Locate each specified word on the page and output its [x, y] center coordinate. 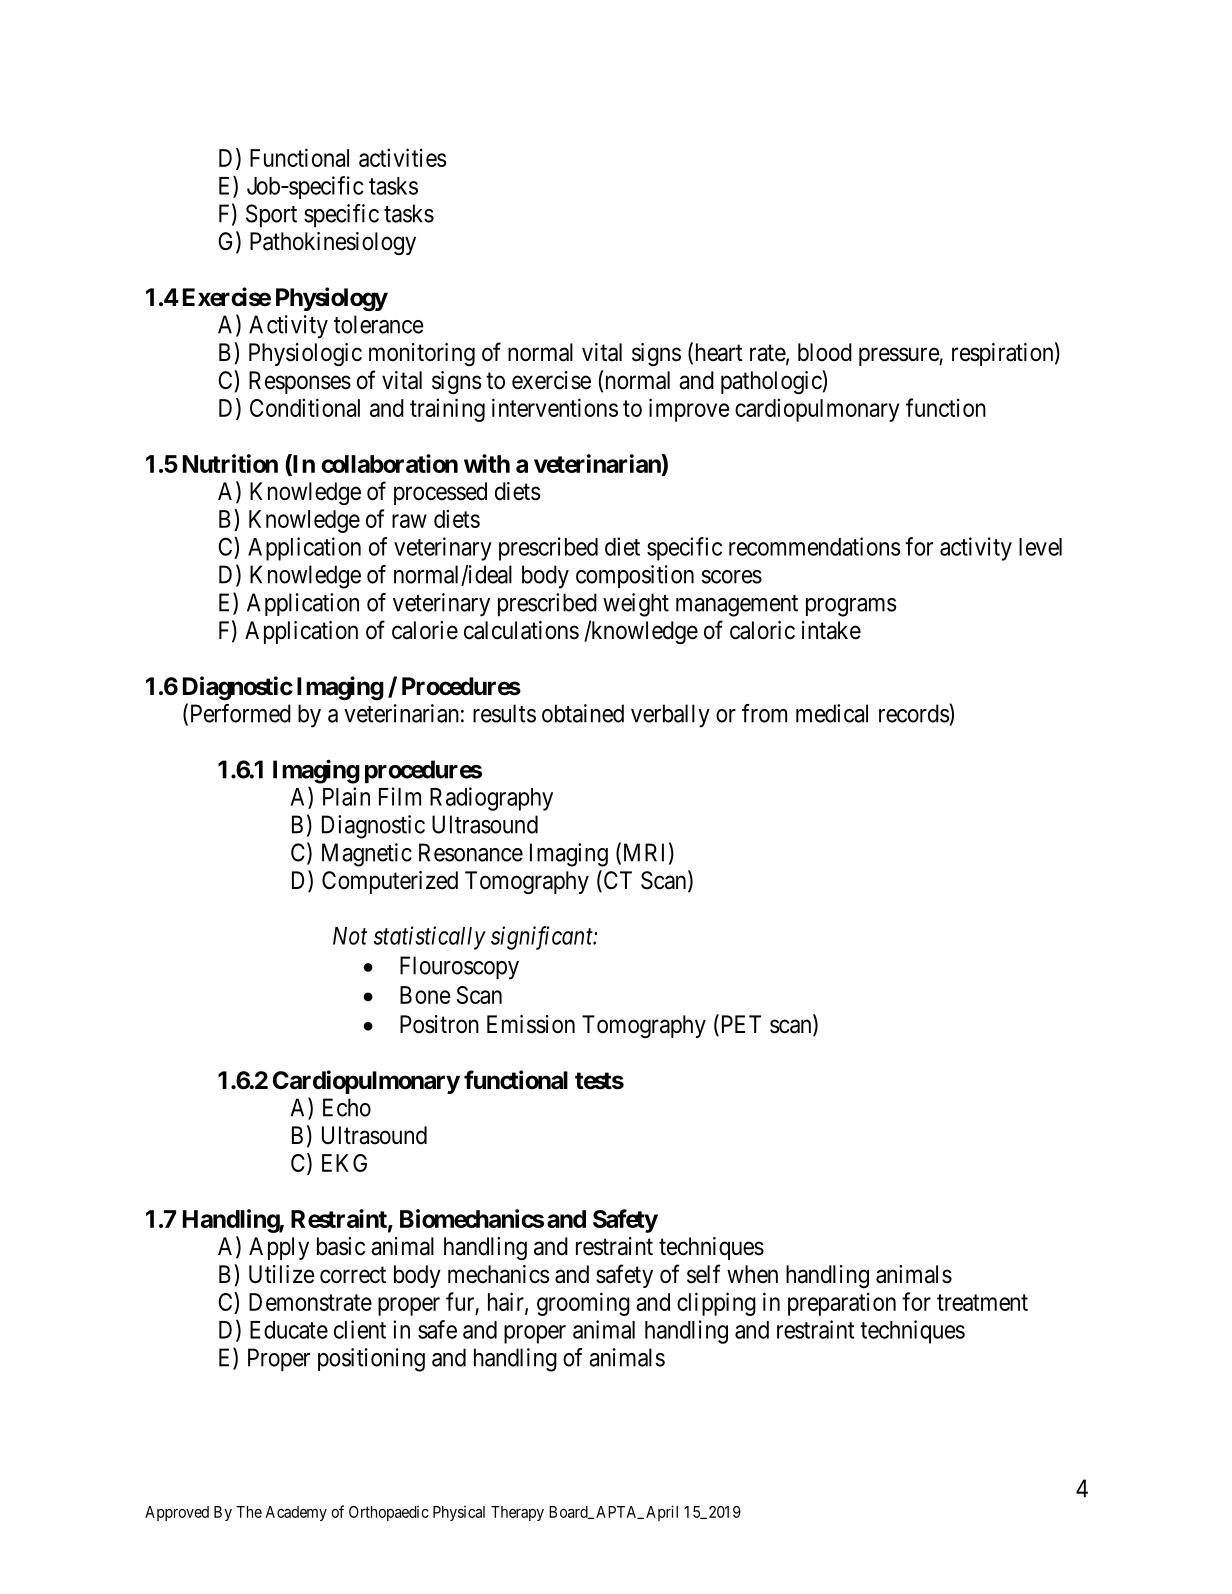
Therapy [517, 1513]
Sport [271, 215]
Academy [296, 1513]
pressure [899, 357]
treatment [982, 1302]
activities [402, 157]
